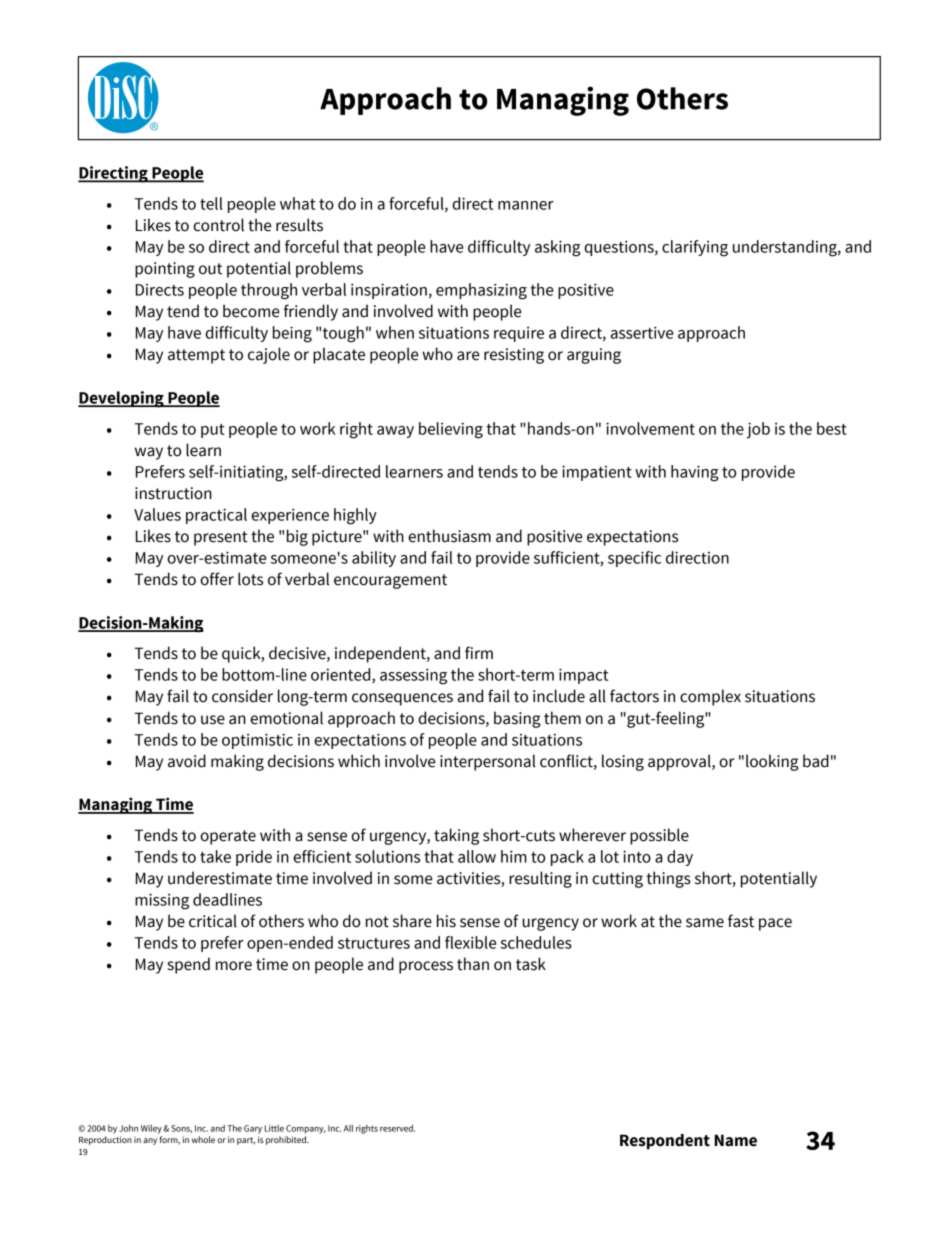 The image size is (952, 1233). I want to click on practical, so click(216, 516).
